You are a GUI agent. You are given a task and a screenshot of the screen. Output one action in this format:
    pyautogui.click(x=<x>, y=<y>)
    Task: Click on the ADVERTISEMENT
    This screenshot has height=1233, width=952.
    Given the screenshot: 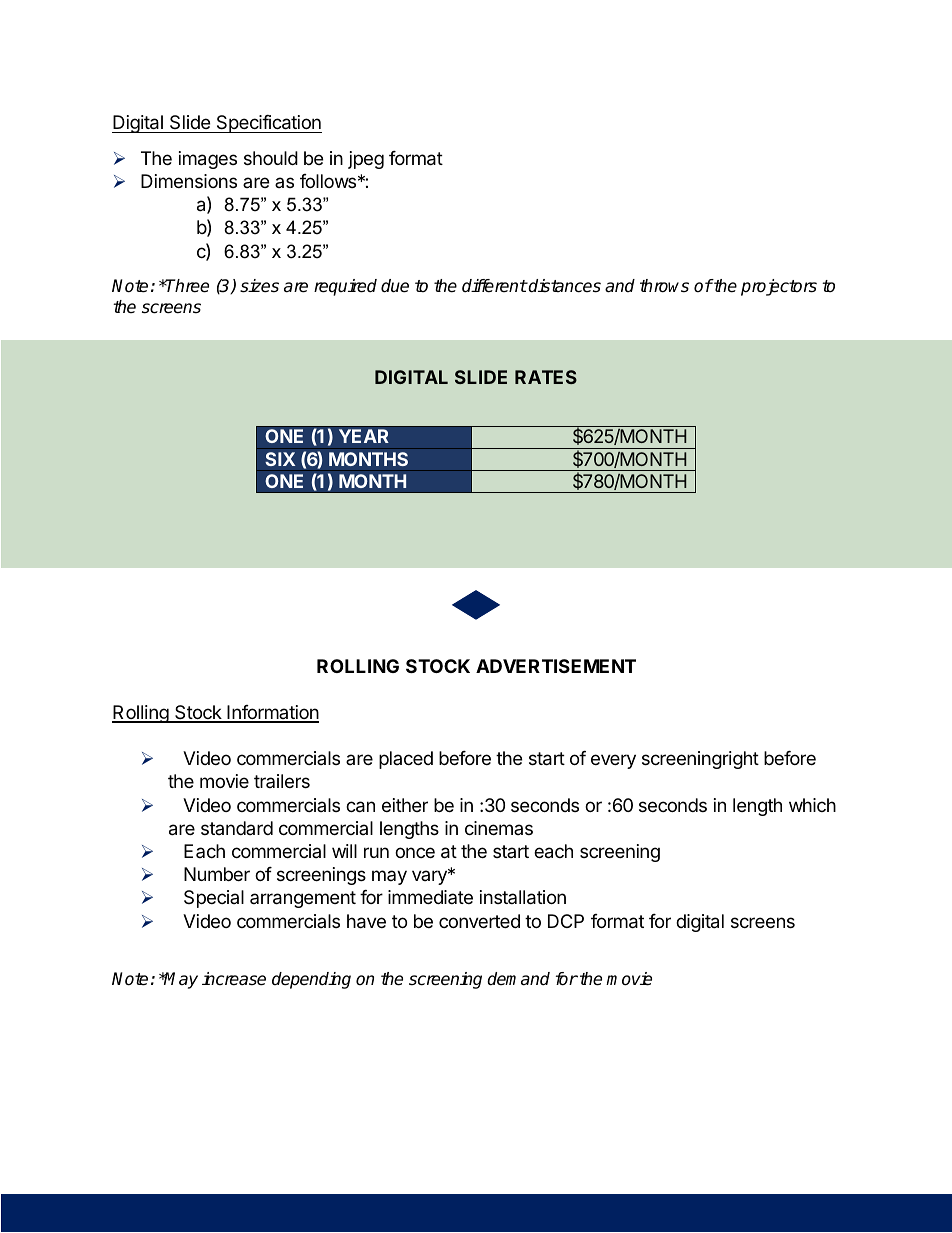 What is the action you would take?
    pyautogui.click(x=556, y=666)
